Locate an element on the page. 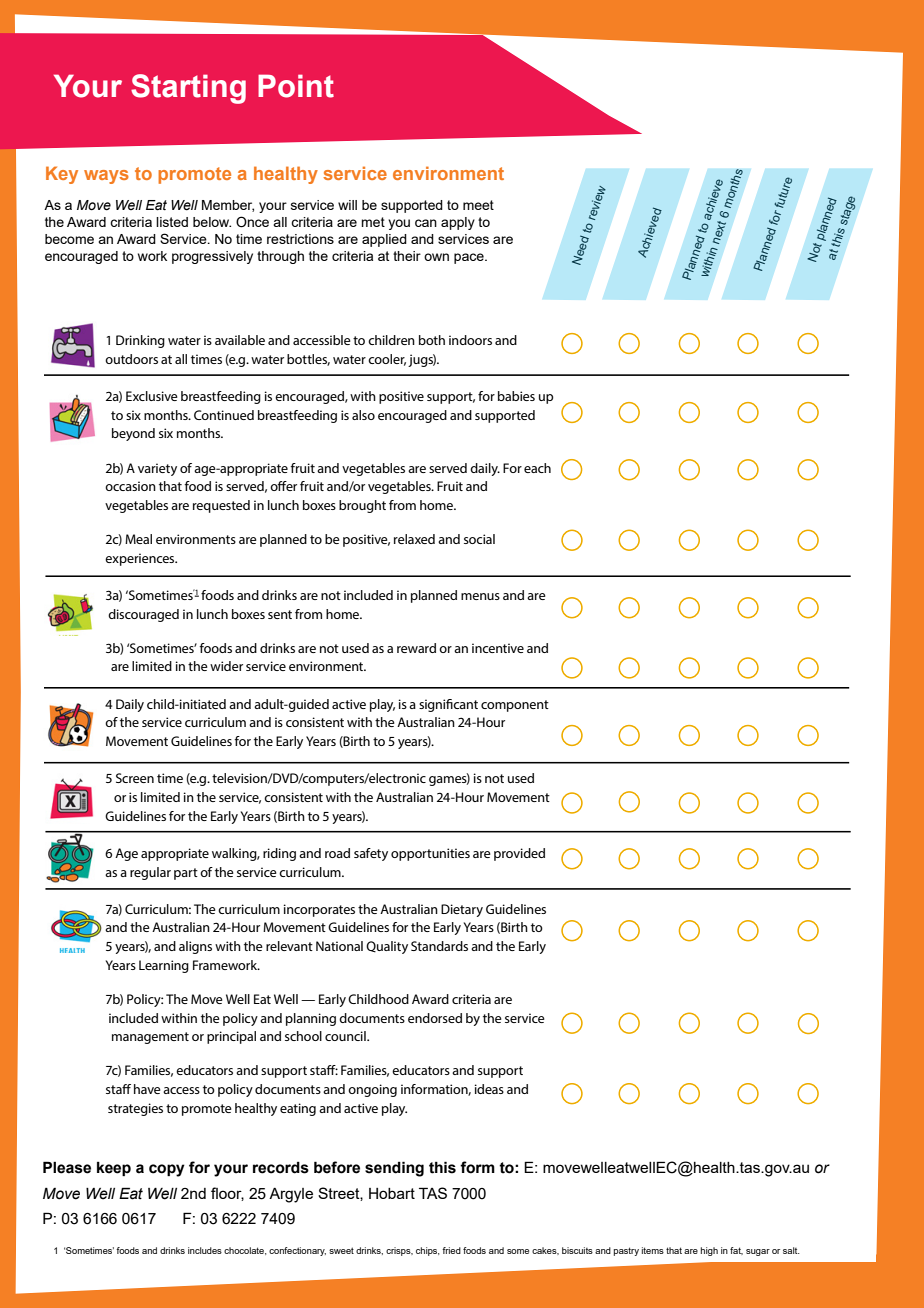 The height and width of the page is (1308, 924). Starting is located at coordinates (188, 89).
